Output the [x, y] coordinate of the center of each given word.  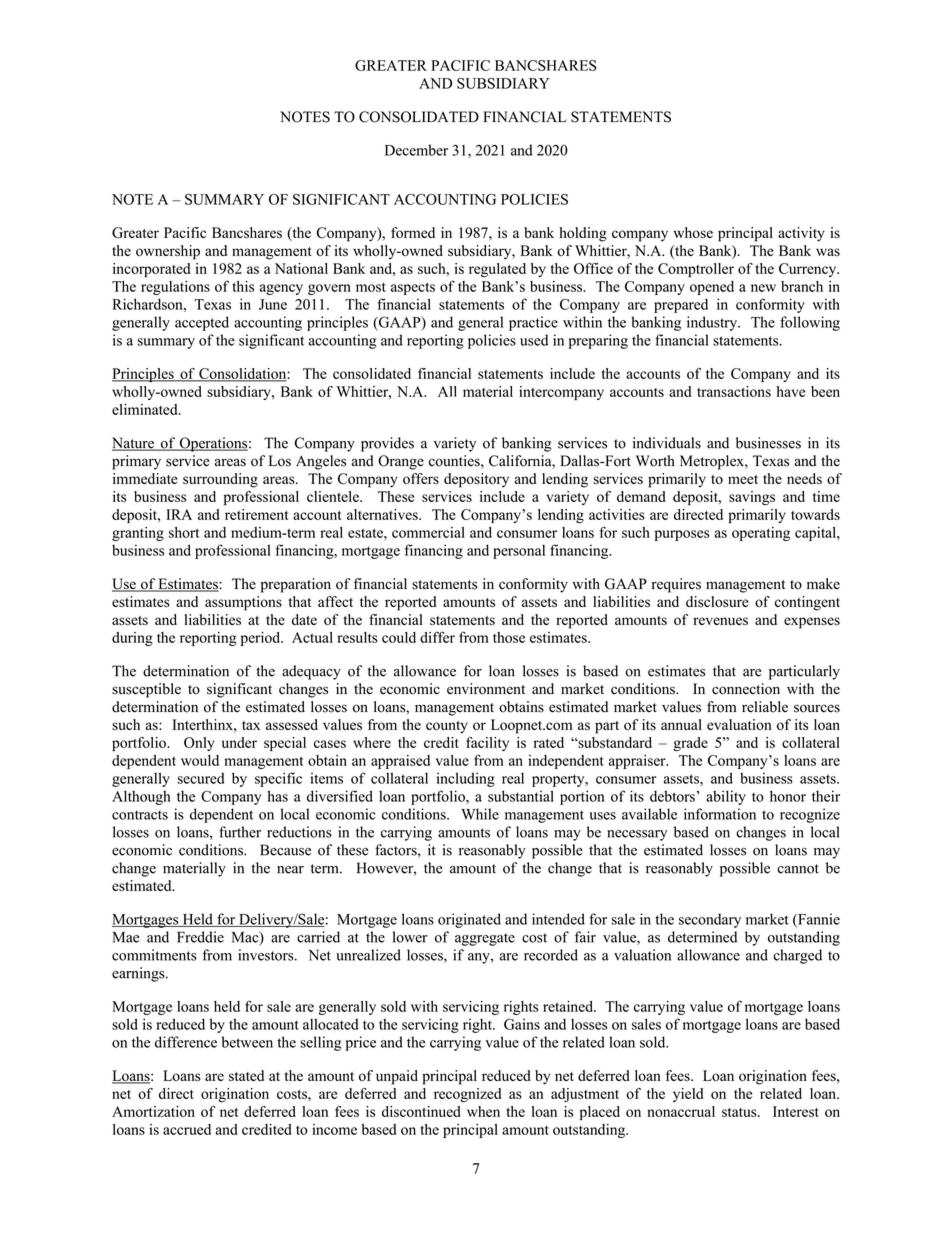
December [416, 150]
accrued [187, 1129]
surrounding [220, 480]
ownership [168, 252]
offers [421, 478]
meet [743, 479]
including [466, 779]
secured [201, 778]
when [483, 1111]
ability [726, 797]
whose [693, 232]
